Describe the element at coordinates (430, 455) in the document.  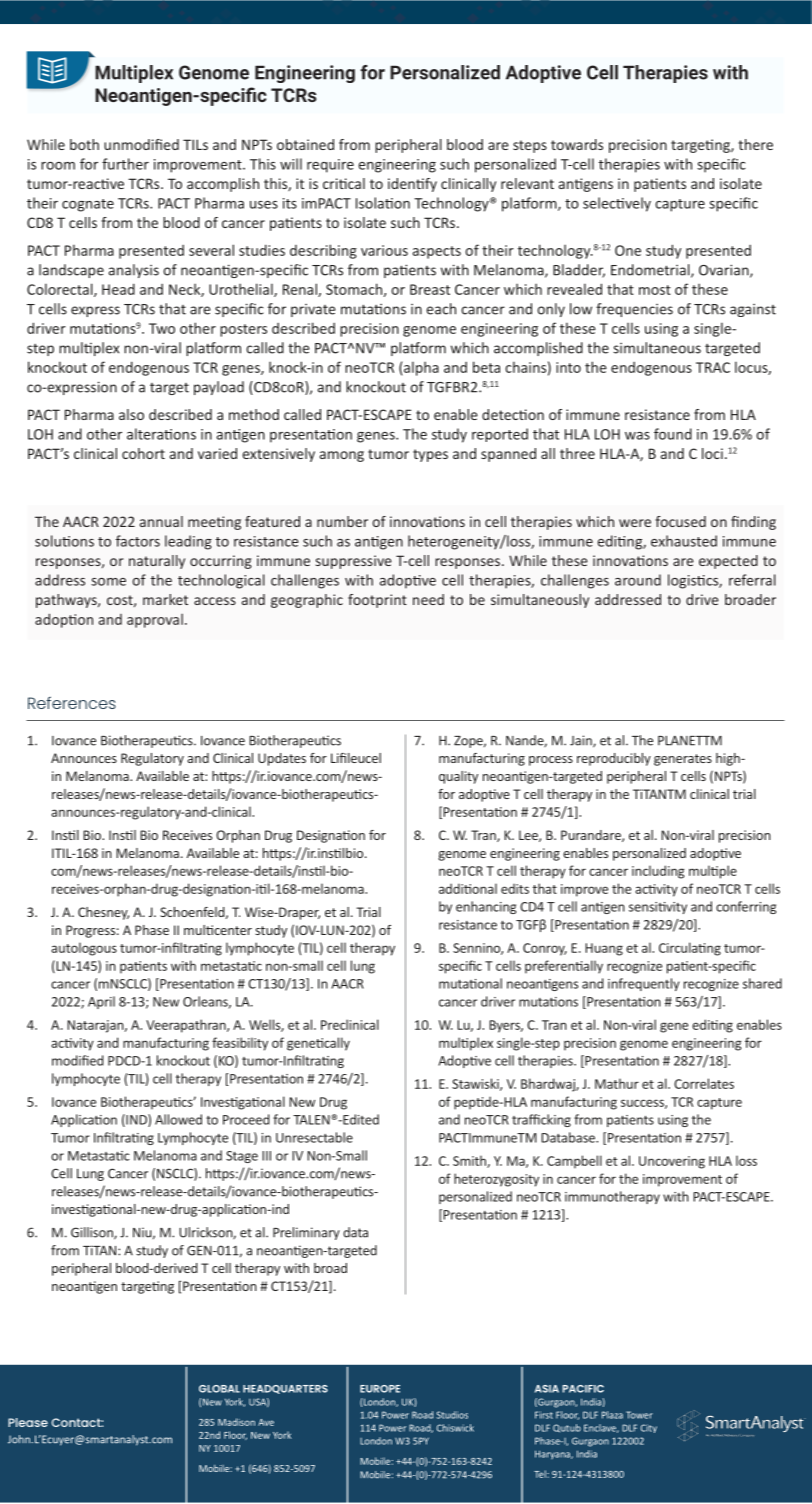
I see `types` at that location.
